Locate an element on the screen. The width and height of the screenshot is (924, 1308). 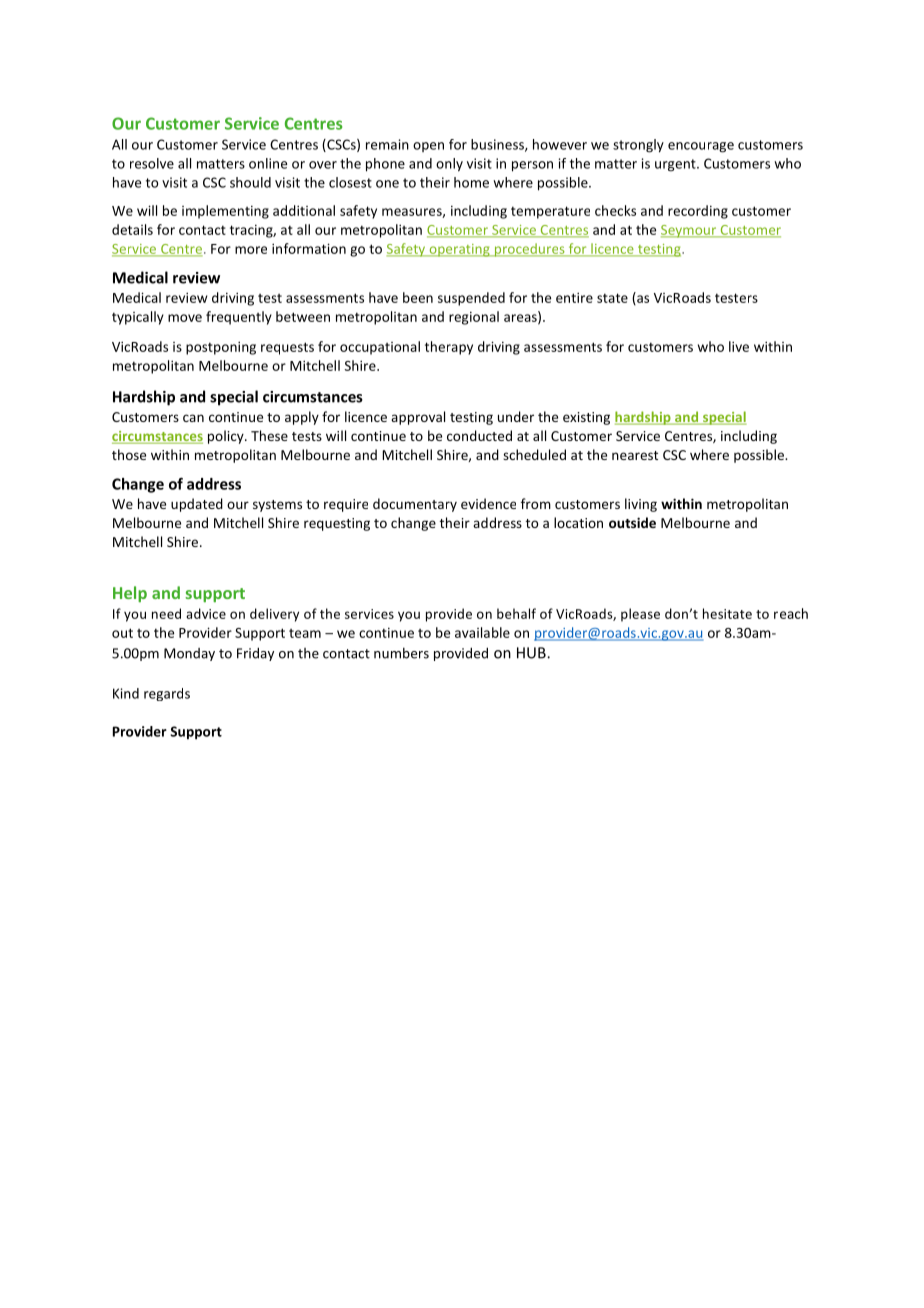
regards is located at coordinates (167, 694).
